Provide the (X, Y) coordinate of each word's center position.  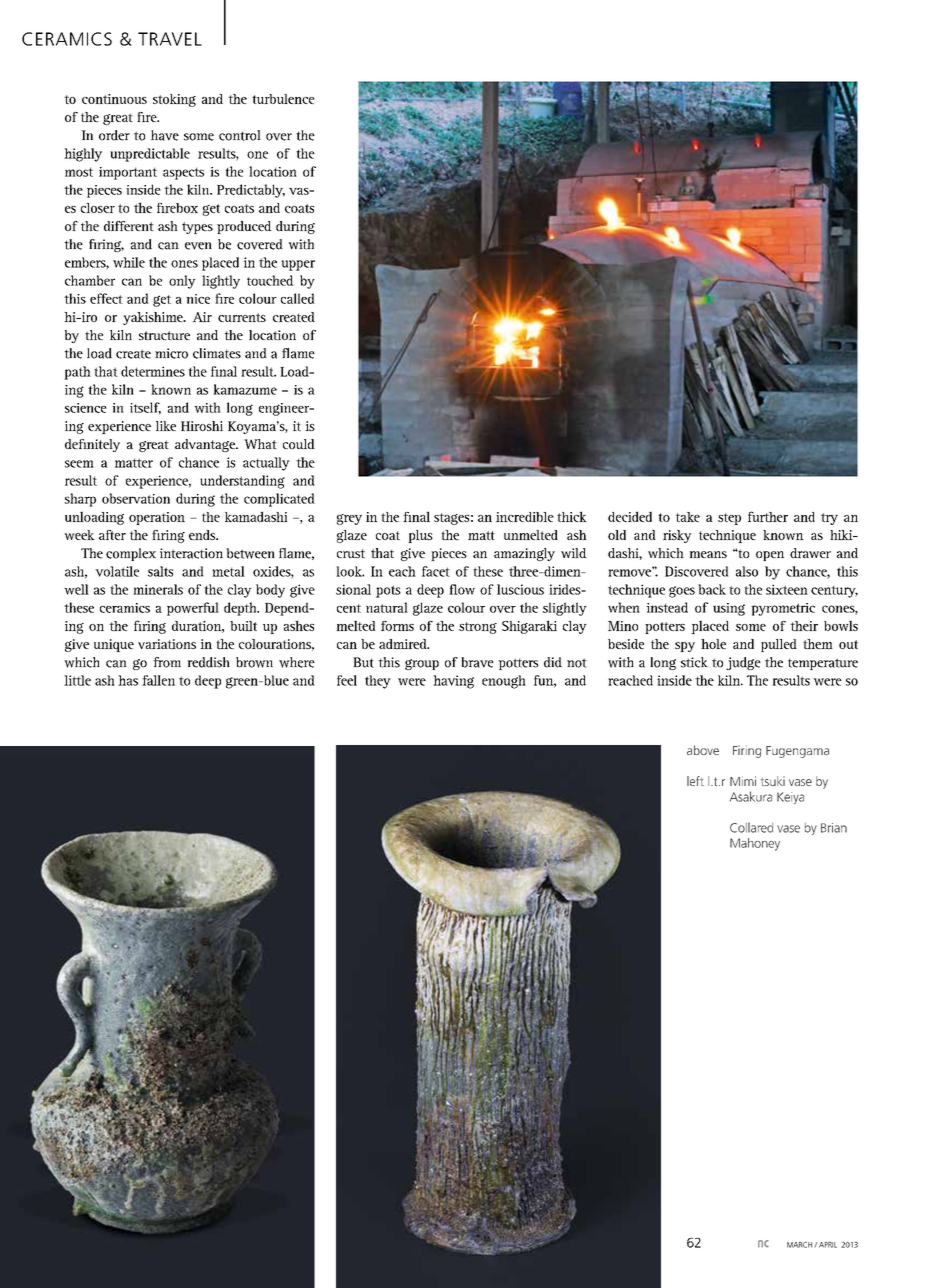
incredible (525, 517)
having (453, 682)
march (801, 1245)
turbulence (283, 99)
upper (298, 265)
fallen (158, 680)
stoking (174, 100)
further (768, 516)
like (166, 426)
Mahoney (755, 844)
